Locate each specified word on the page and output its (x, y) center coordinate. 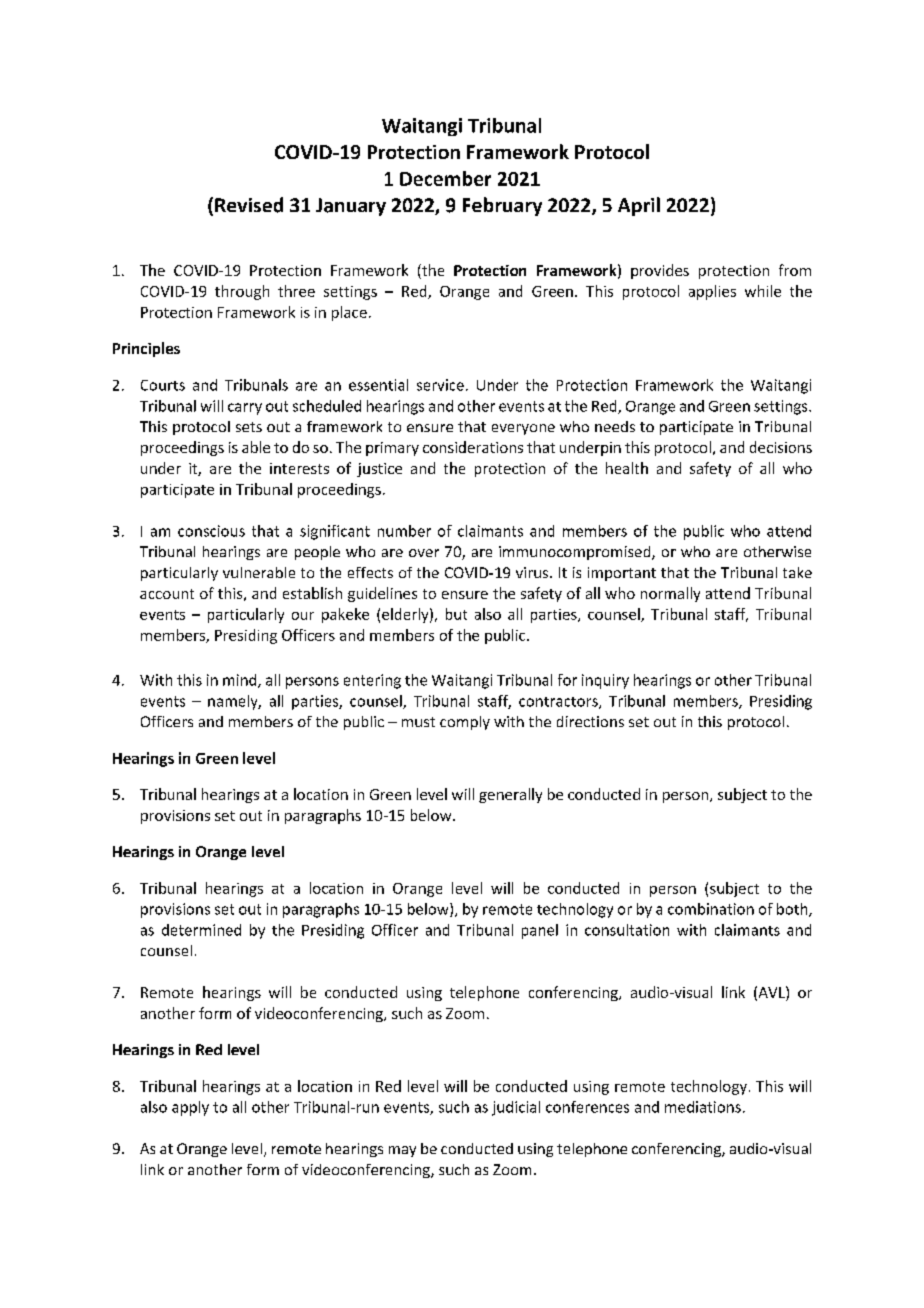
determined (201, 930)
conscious (211, 531)
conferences (587, 1107)
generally (510, 795)
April (639, 206)
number (404, 531)
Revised (249, 205)
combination (711, 909)
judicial (516, 1108)
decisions (781, 447)
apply (190, 1108)
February (502, 206)
